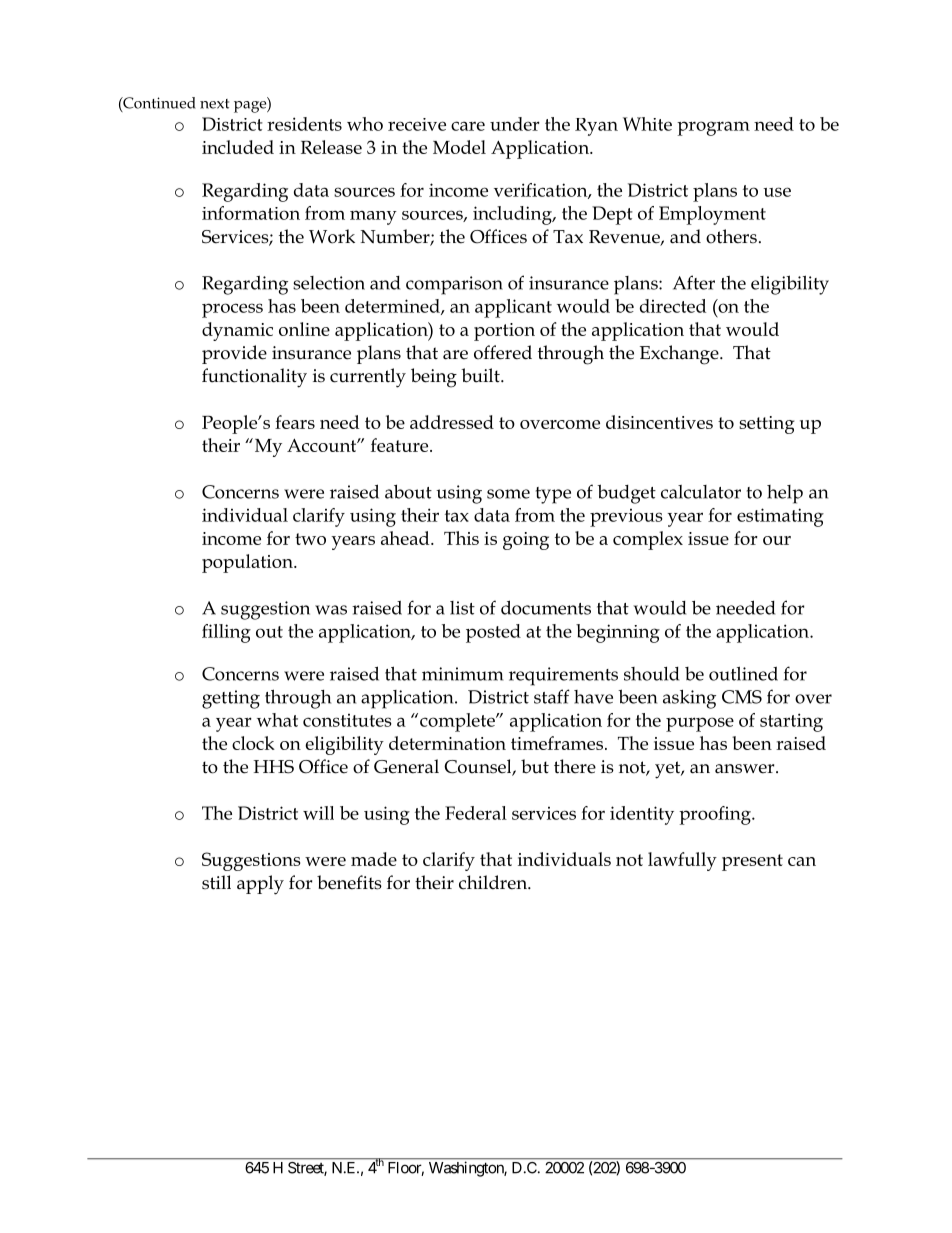 The height and width of the document is (1233, 952). I want to click on filling, so click(226, 633).
